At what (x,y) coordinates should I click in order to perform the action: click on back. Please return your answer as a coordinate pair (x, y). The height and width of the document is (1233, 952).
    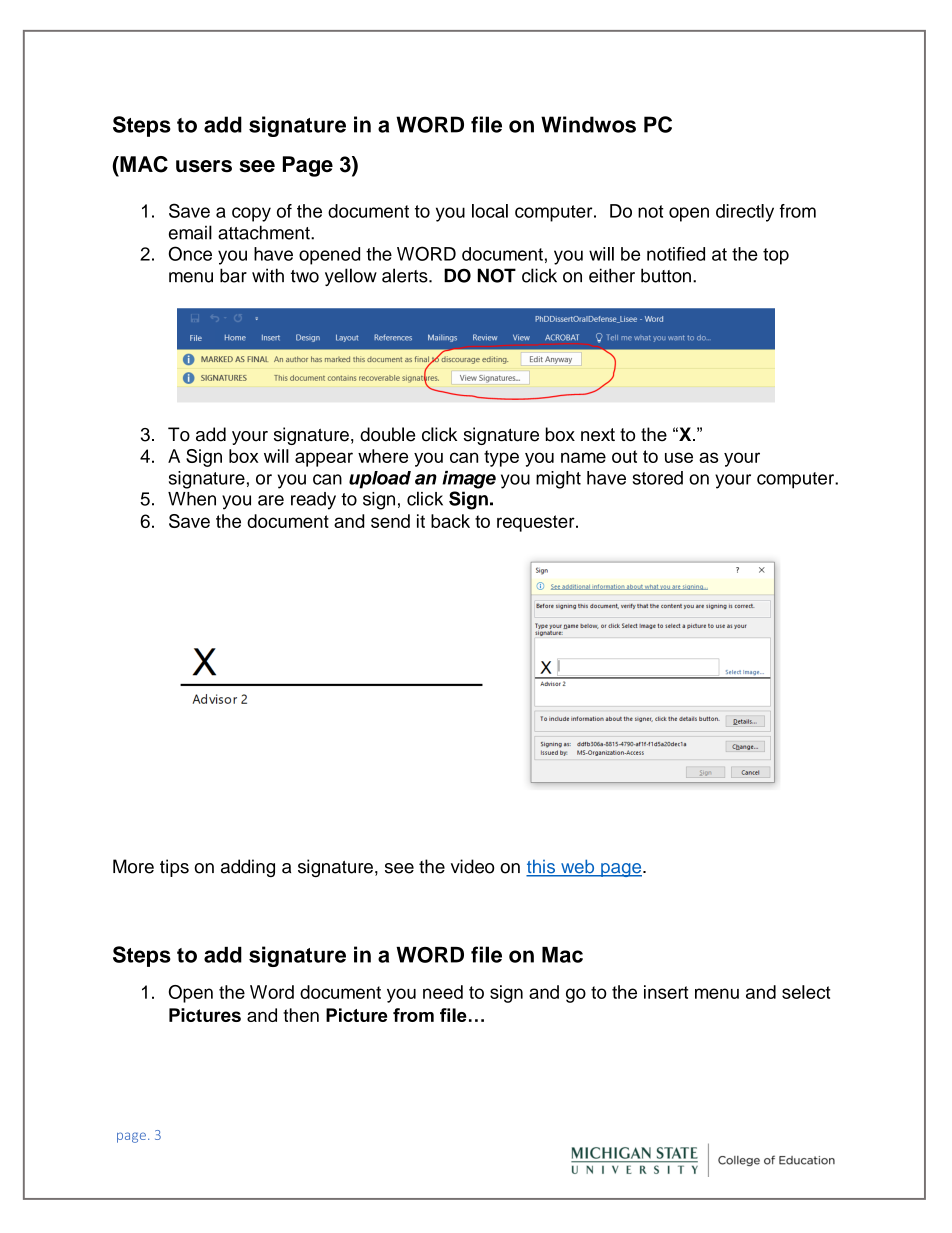
    Looking at the image, I should click on (450, 521).
